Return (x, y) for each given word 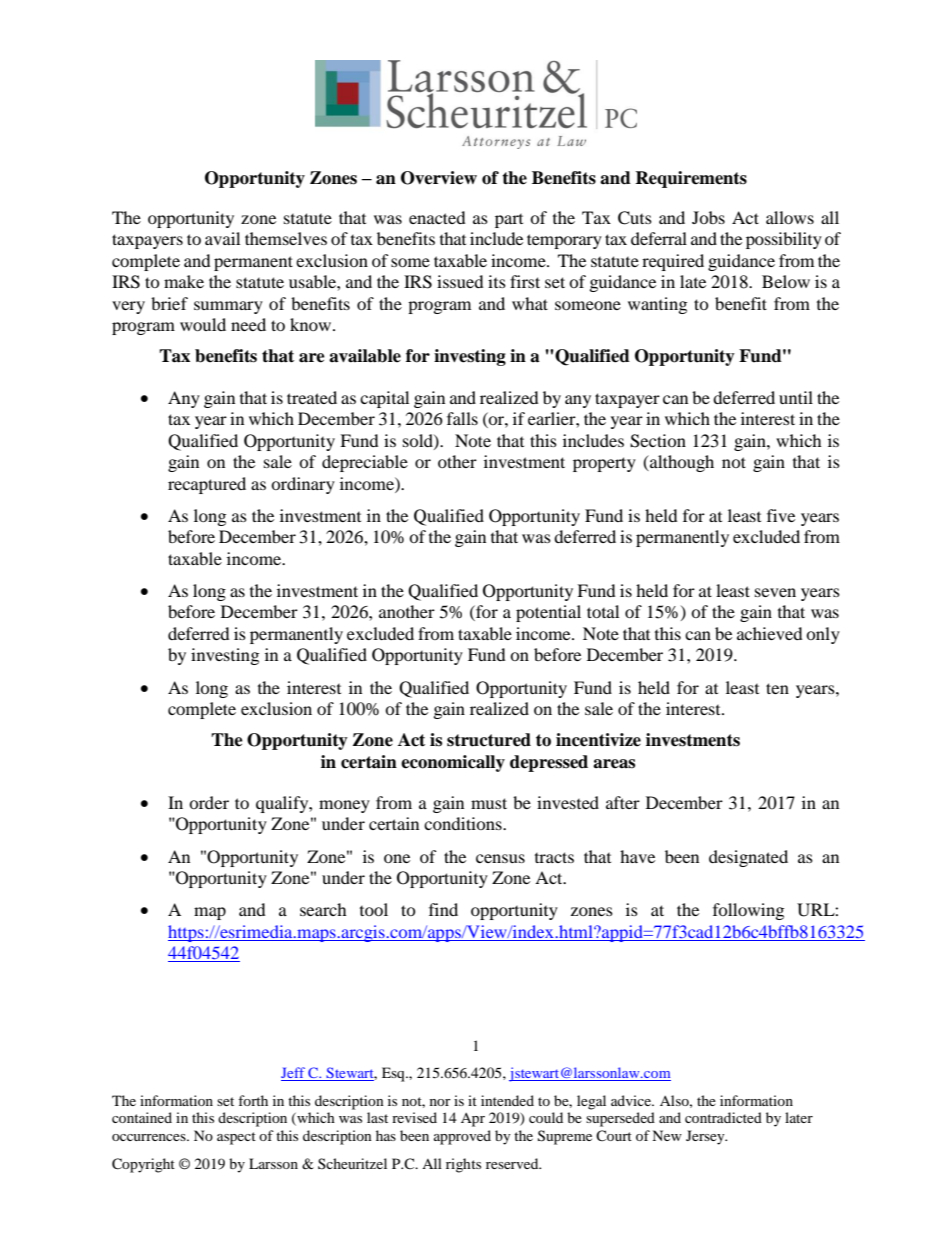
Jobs (708, 217)
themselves (286, 238)
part (509, 221)
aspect (236, 1138)
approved (462, 1137)
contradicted (723, 1117)
